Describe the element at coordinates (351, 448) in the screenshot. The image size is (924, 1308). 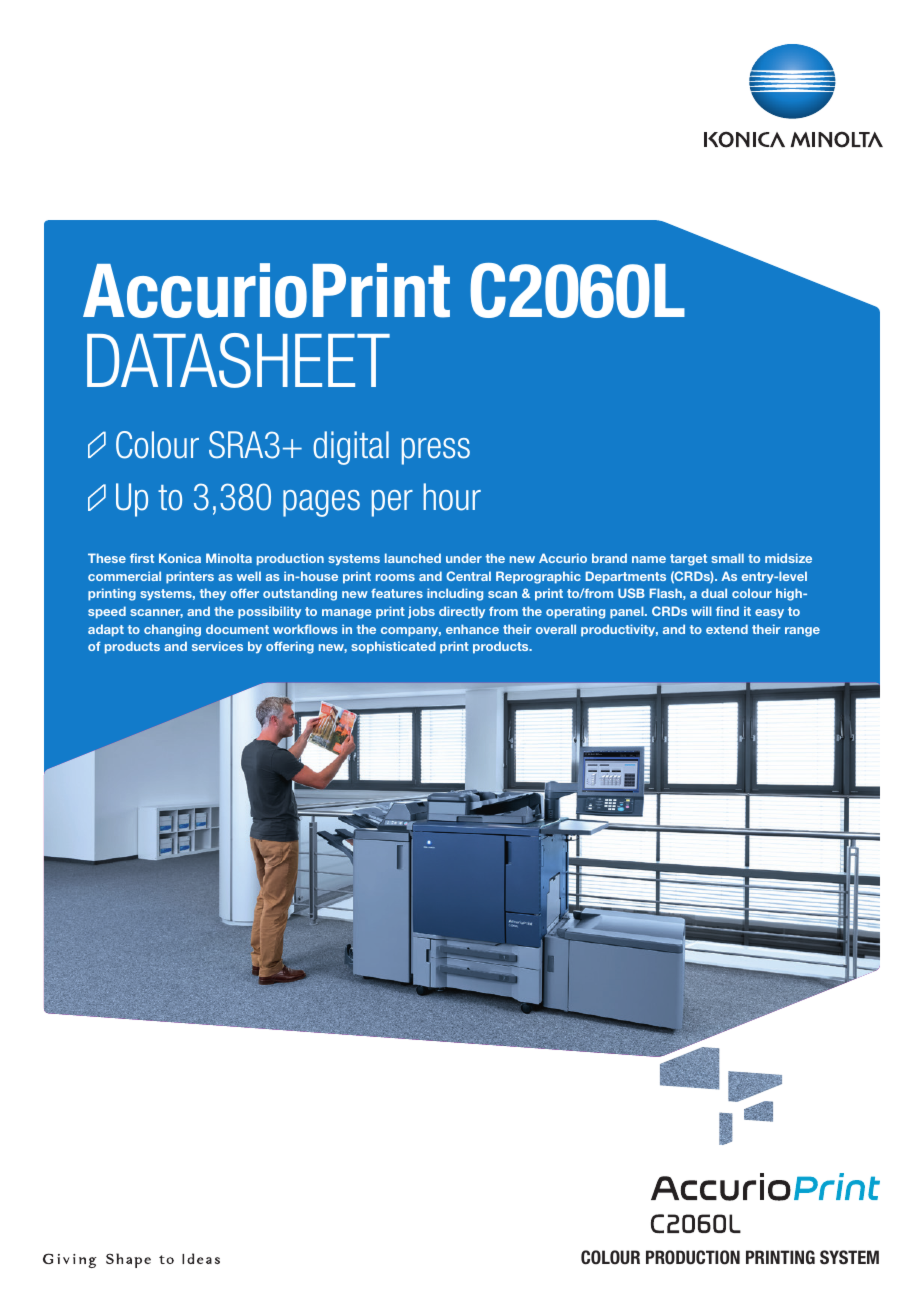
I see `digital` at that location.
